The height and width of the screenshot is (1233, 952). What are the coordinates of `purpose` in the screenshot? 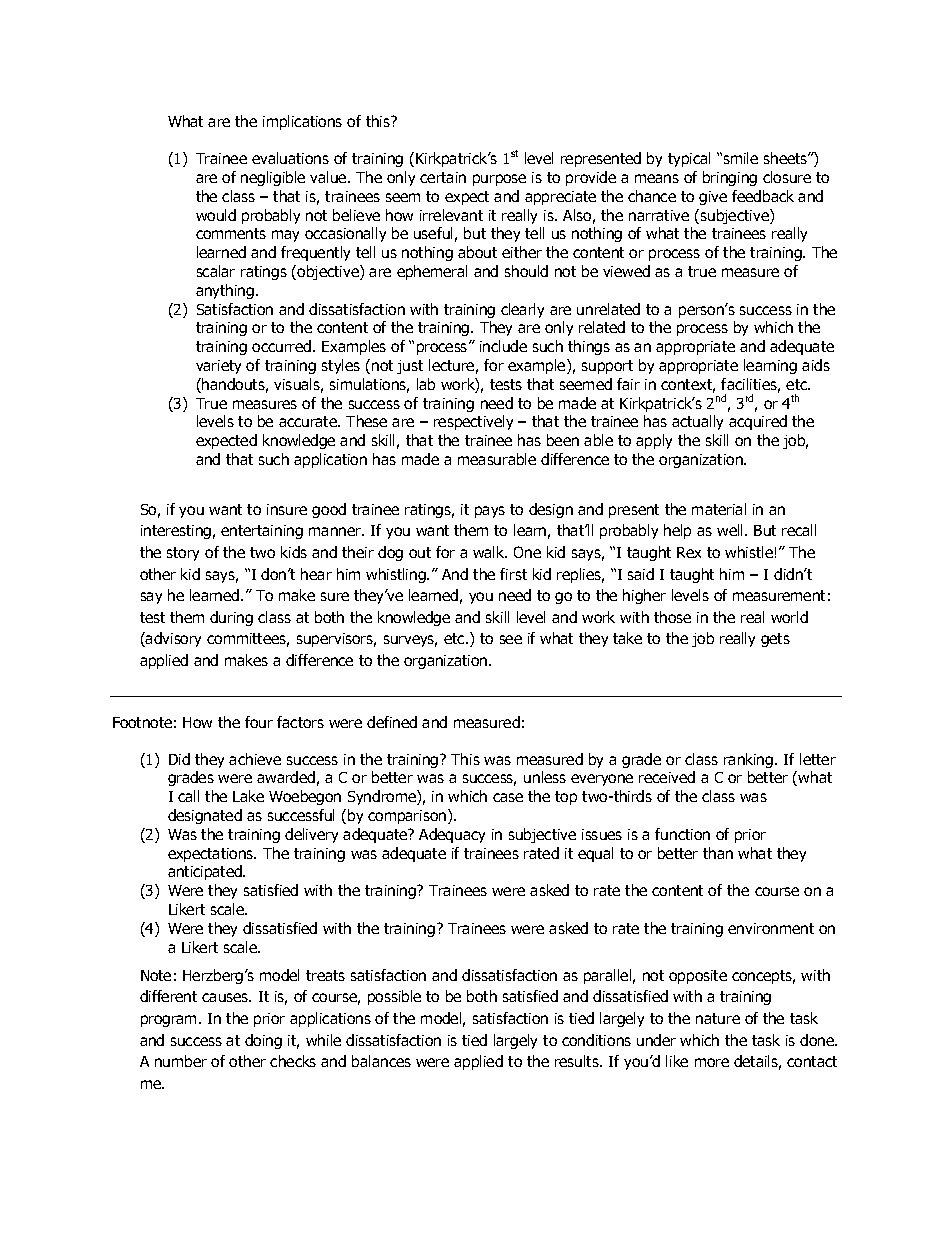 It's located at (499, 180).
